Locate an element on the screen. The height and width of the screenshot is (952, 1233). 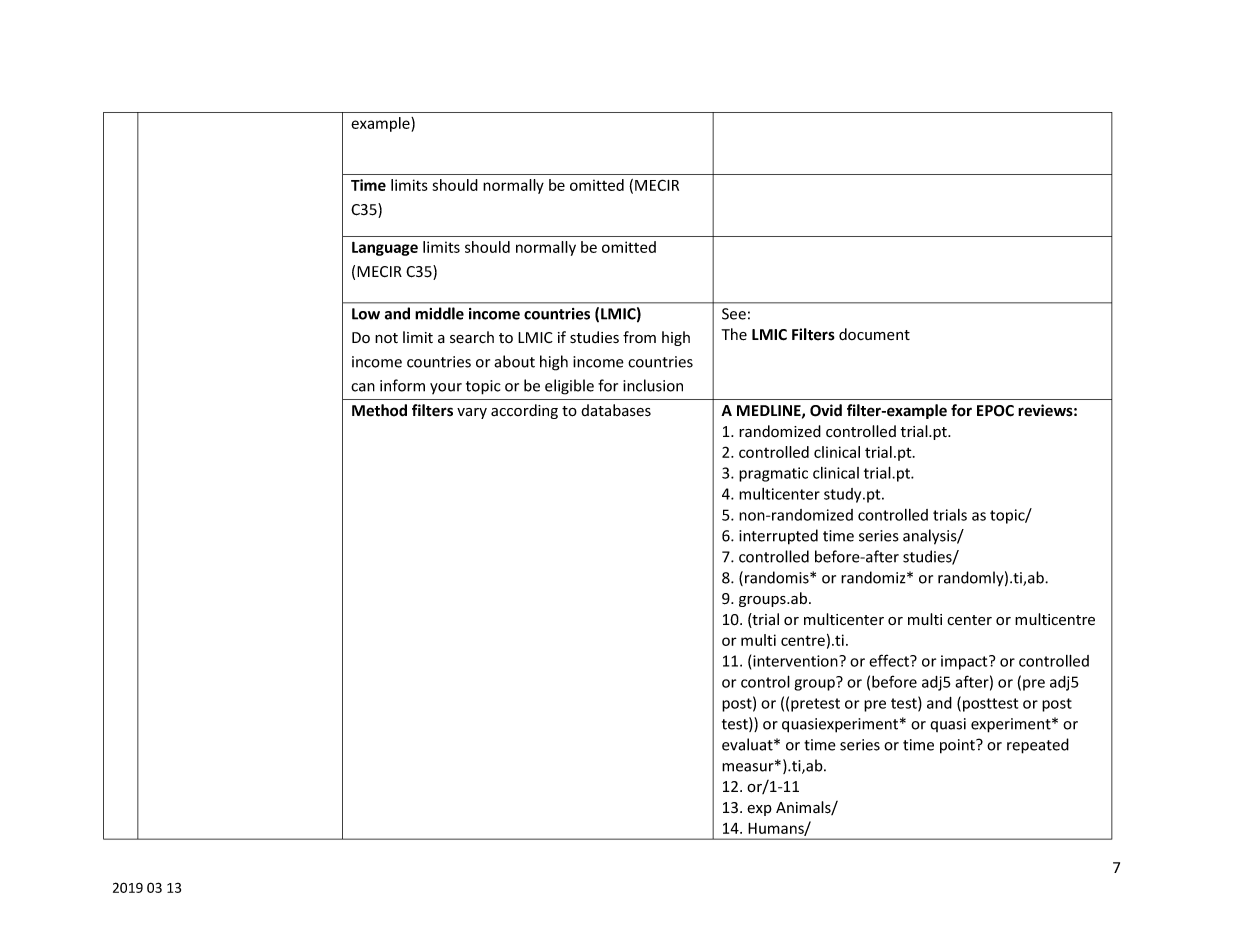
repeated is located at coordinates (1038, 746).
